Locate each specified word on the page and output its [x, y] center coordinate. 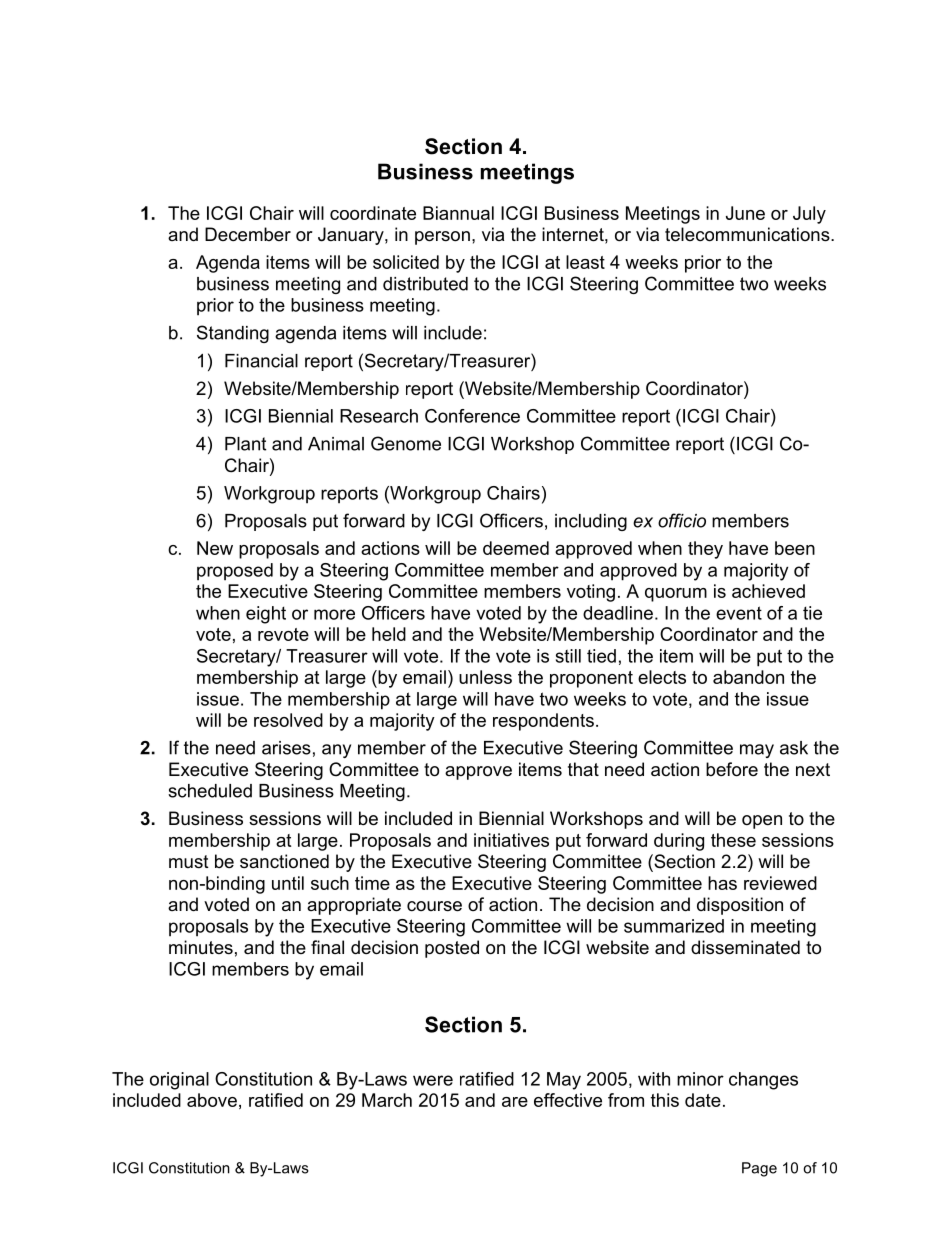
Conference [472, 416]
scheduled [210, 791]
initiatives [511, 840]
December [248, 234]
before [732, 769]
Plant [245, 444]
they [705, 550]
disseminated [745, 947]
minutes [201, 947]
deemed [516, 548]
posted [452, 949]
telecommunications [748, 234]
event [739, 613]
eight [266, 615]
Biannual [458, 213]
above [212, 1100]
